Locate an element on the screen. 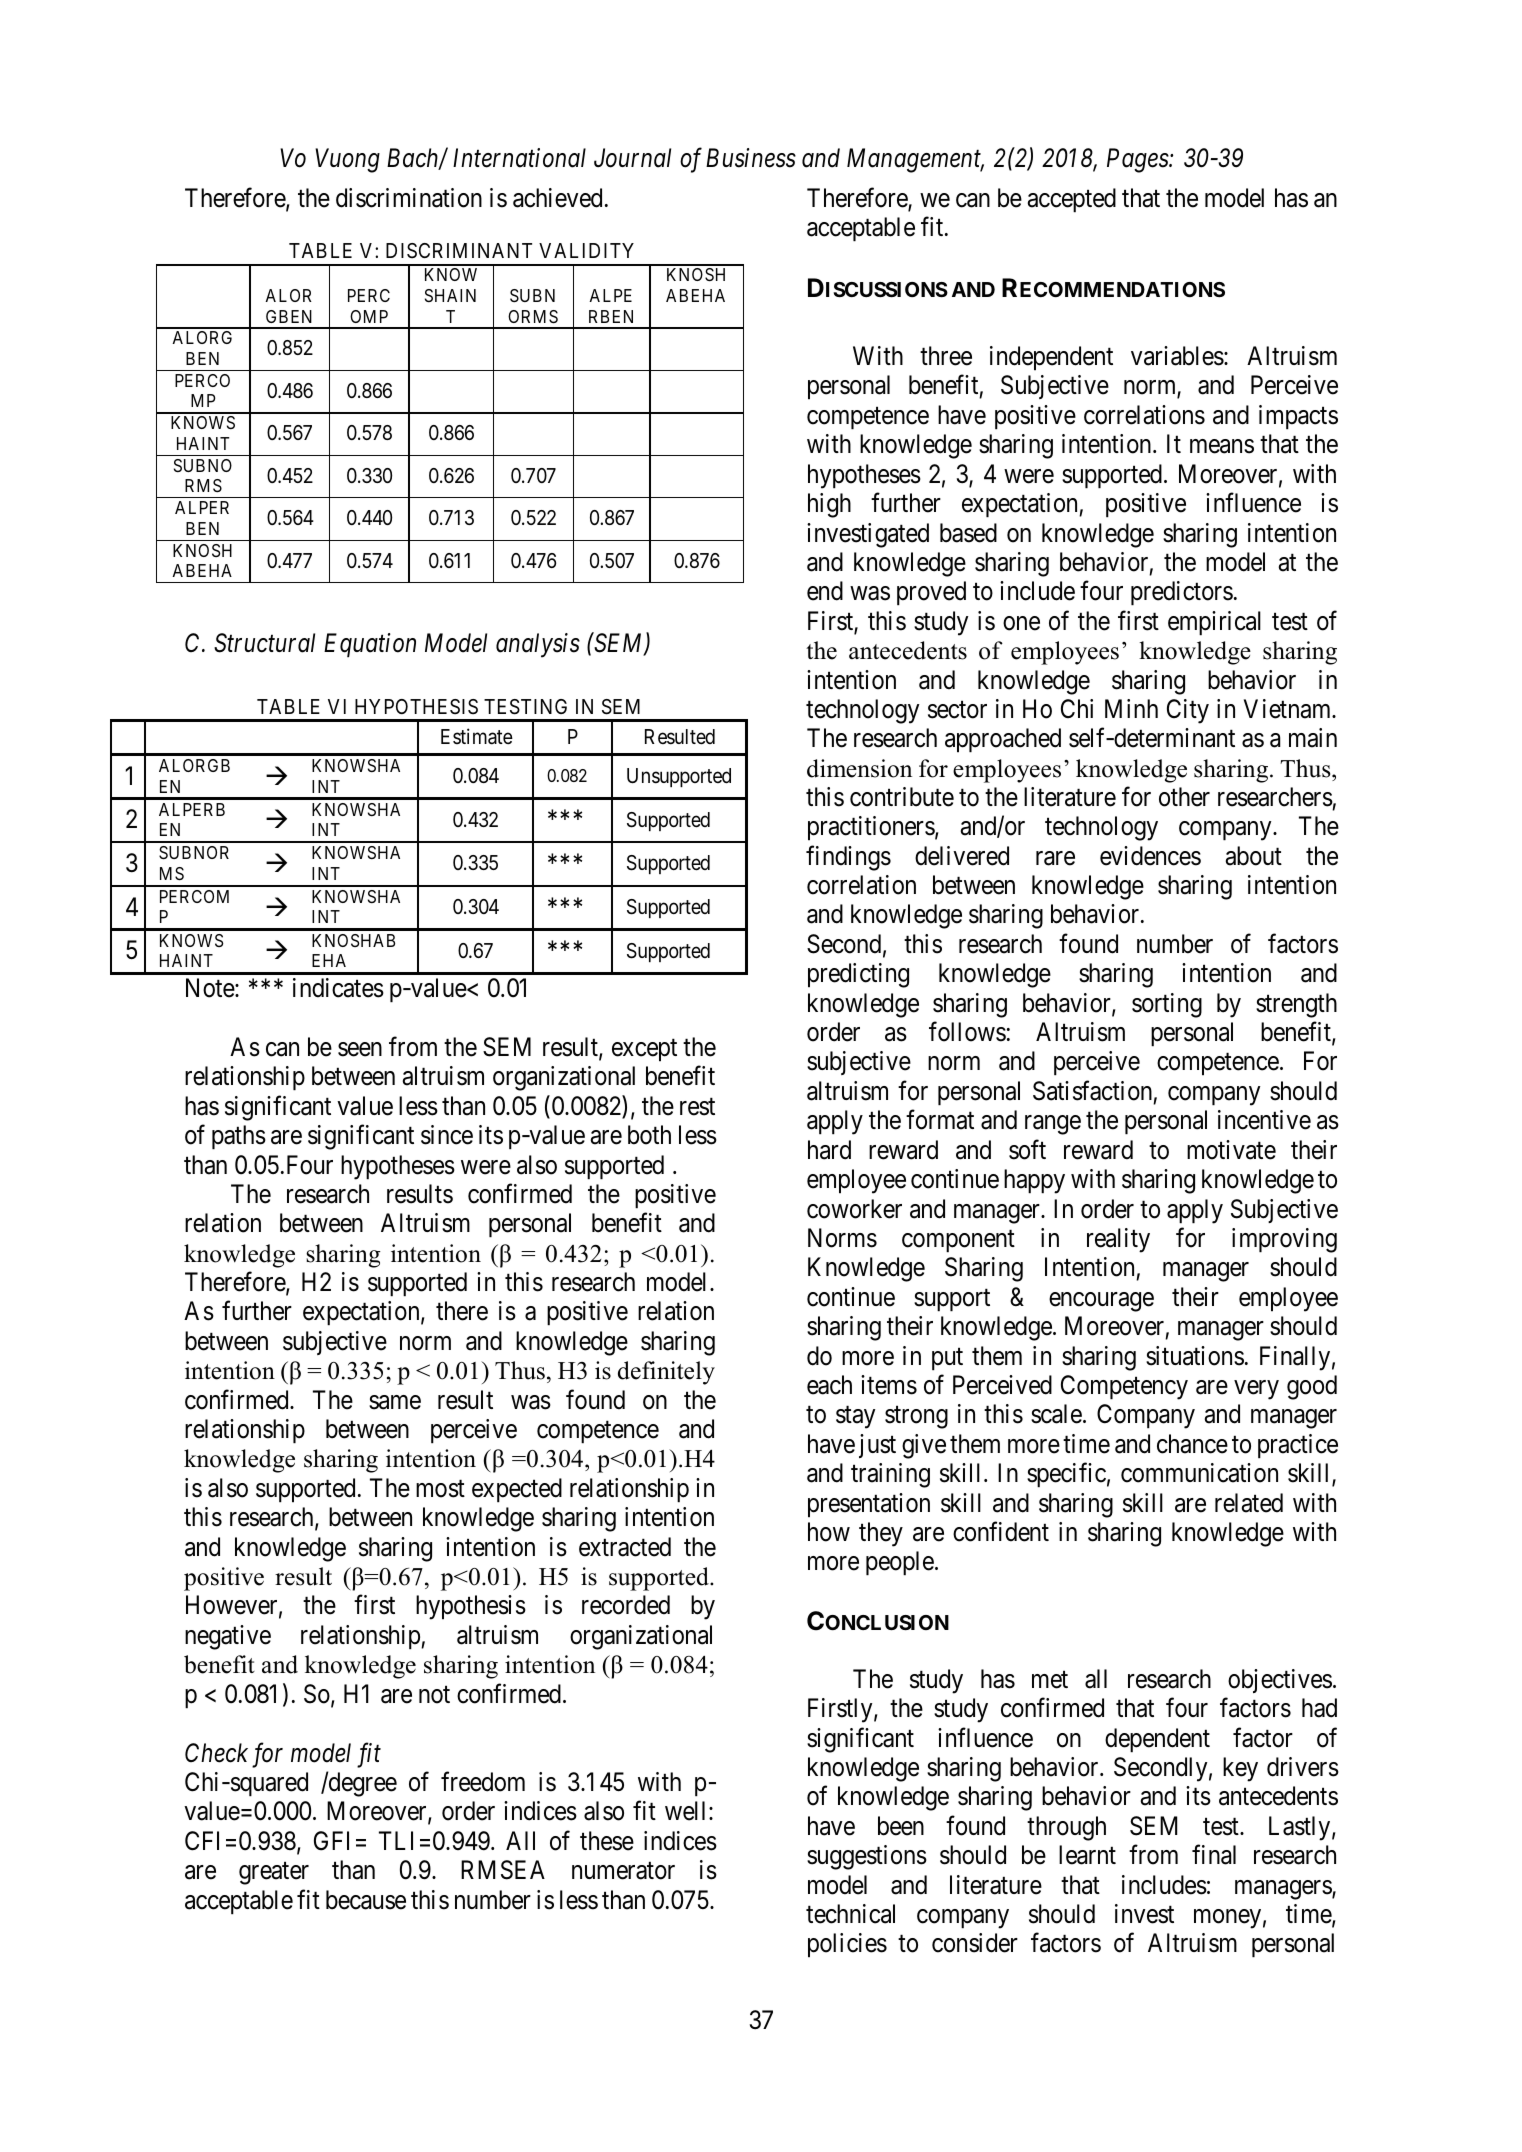 This screenshot has width=1522, height=2152. seen is located at coordinates (360, 1049).
